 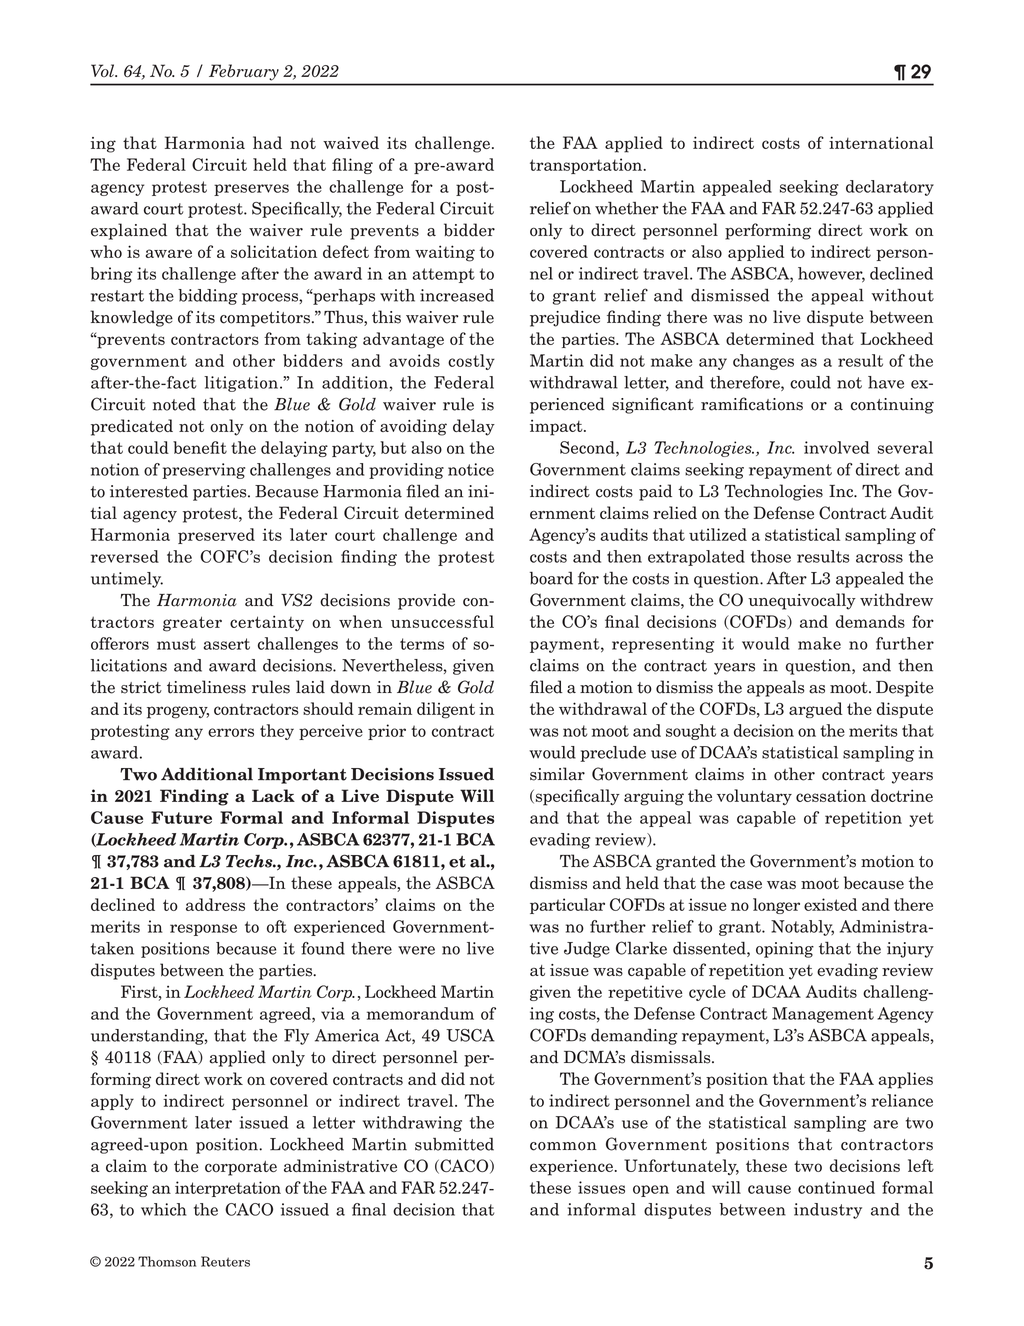 I want to click on industry, so click(x=828, y=1211).
